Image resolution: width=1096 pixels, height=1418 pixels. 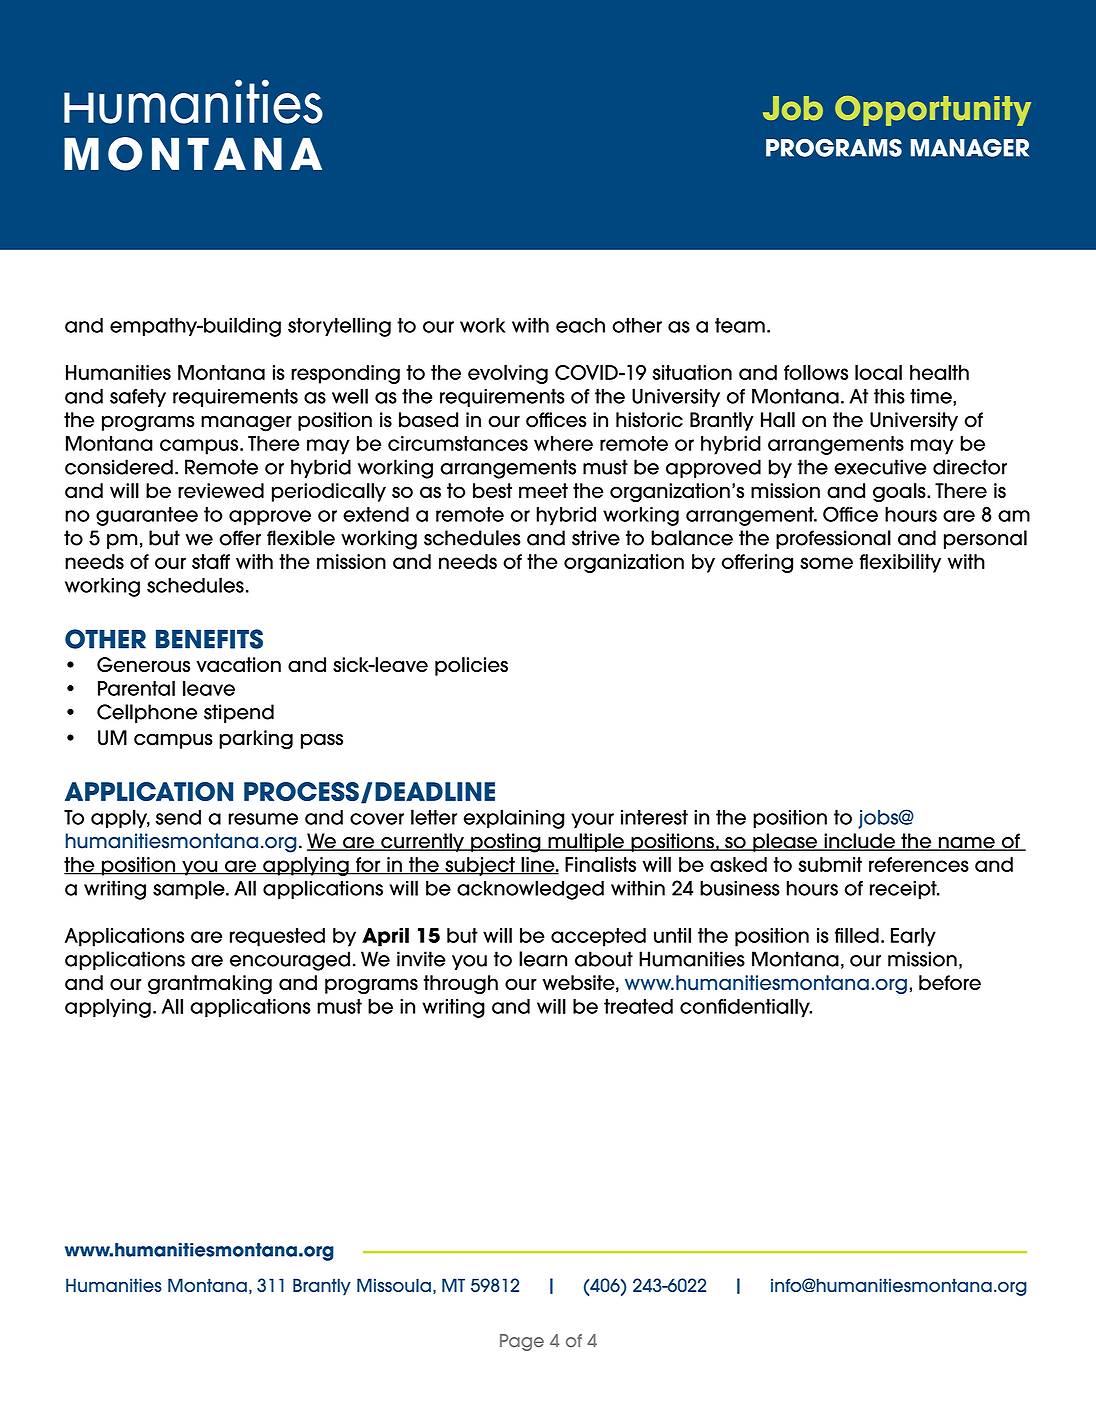 I want to click on stipend, so click(x=239, y=713).
